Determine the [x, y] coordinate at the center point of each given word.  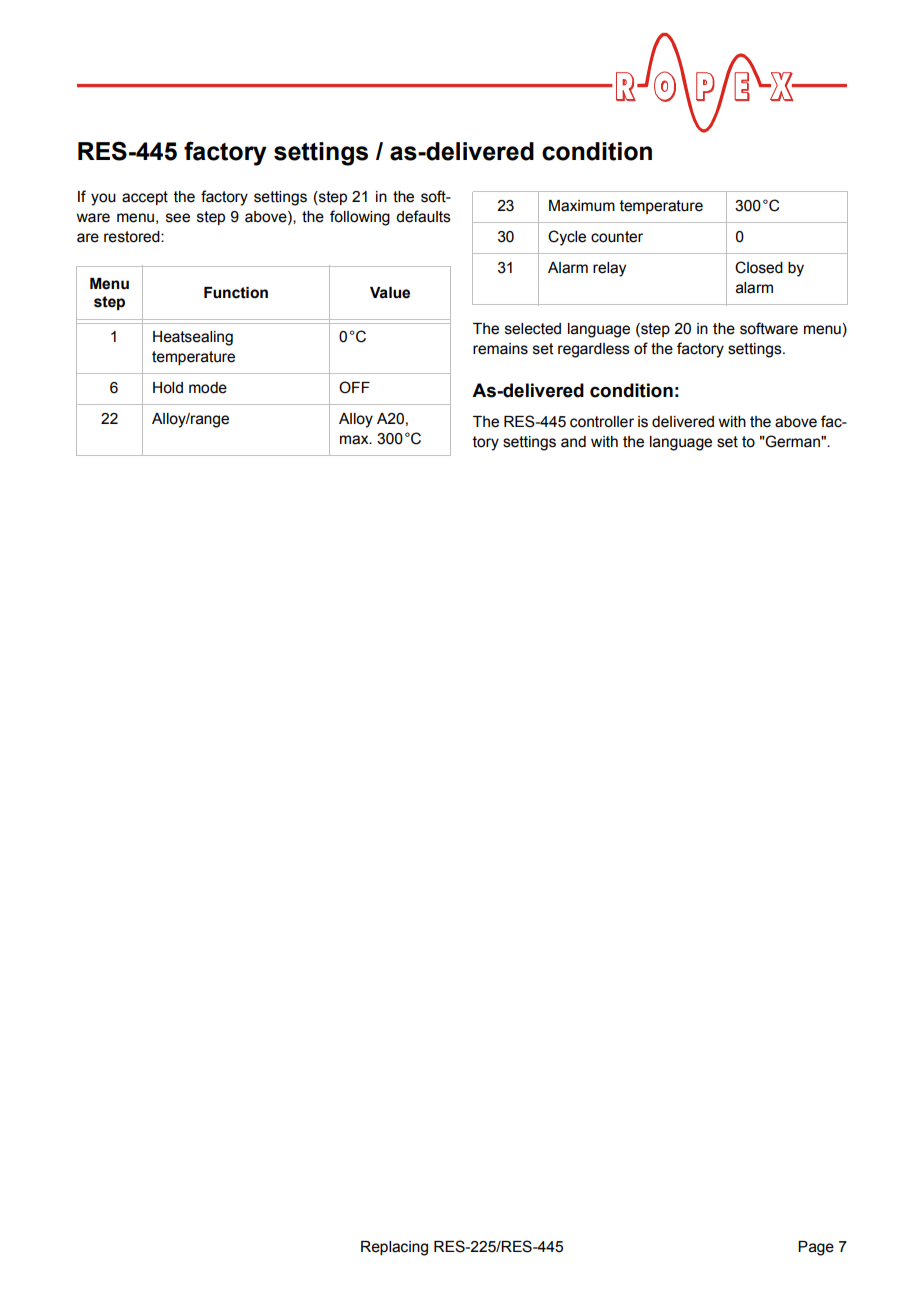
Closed [759, 267]
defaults [423, 216]
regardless [594, 350]
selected [533, 329]
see [178, 218]
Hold [168, 388]
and [573, 442]
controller [602, 422]
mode [208, 388]
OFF [354, 387]
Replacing [394, 1248]
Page [816, 1248]
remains [500, 349]
